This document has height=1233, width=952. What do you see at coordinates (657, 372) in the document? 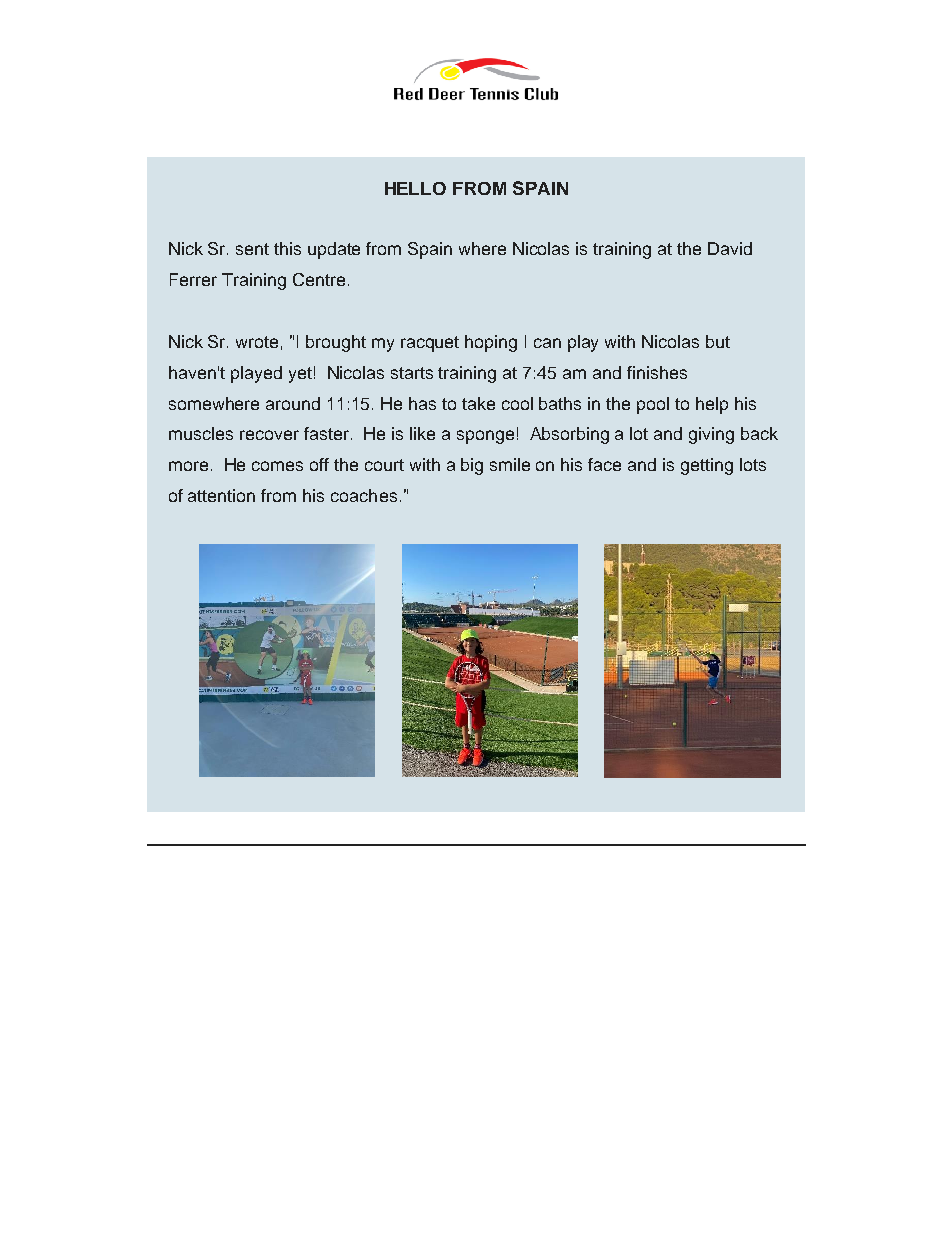
I see `finishes` at bounding box center [657, 372].
